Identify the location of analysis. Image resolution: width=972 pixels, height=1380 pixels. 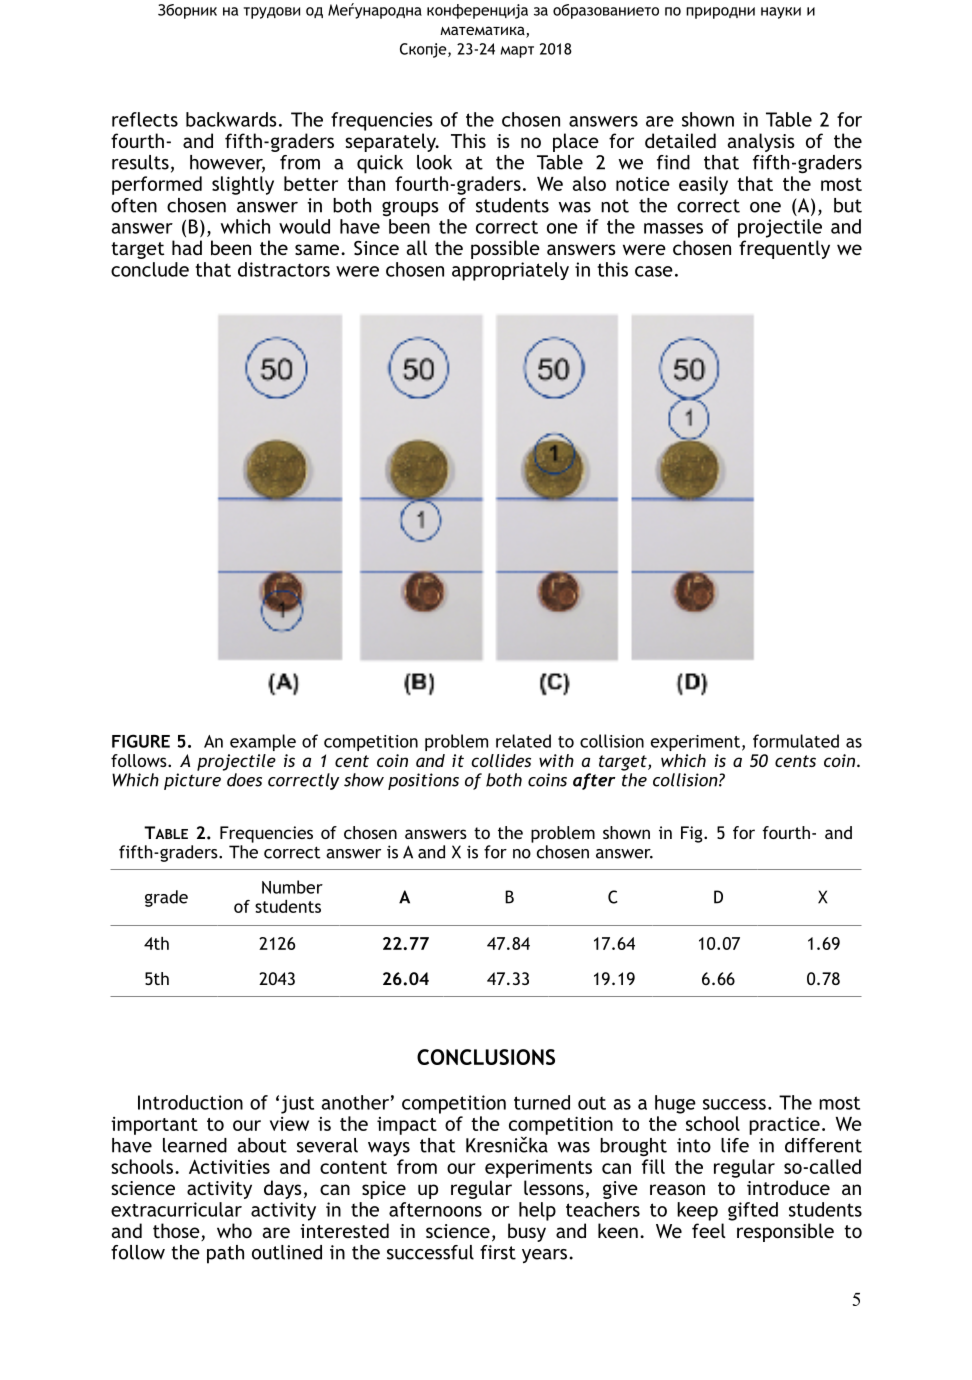
(761, 142).
